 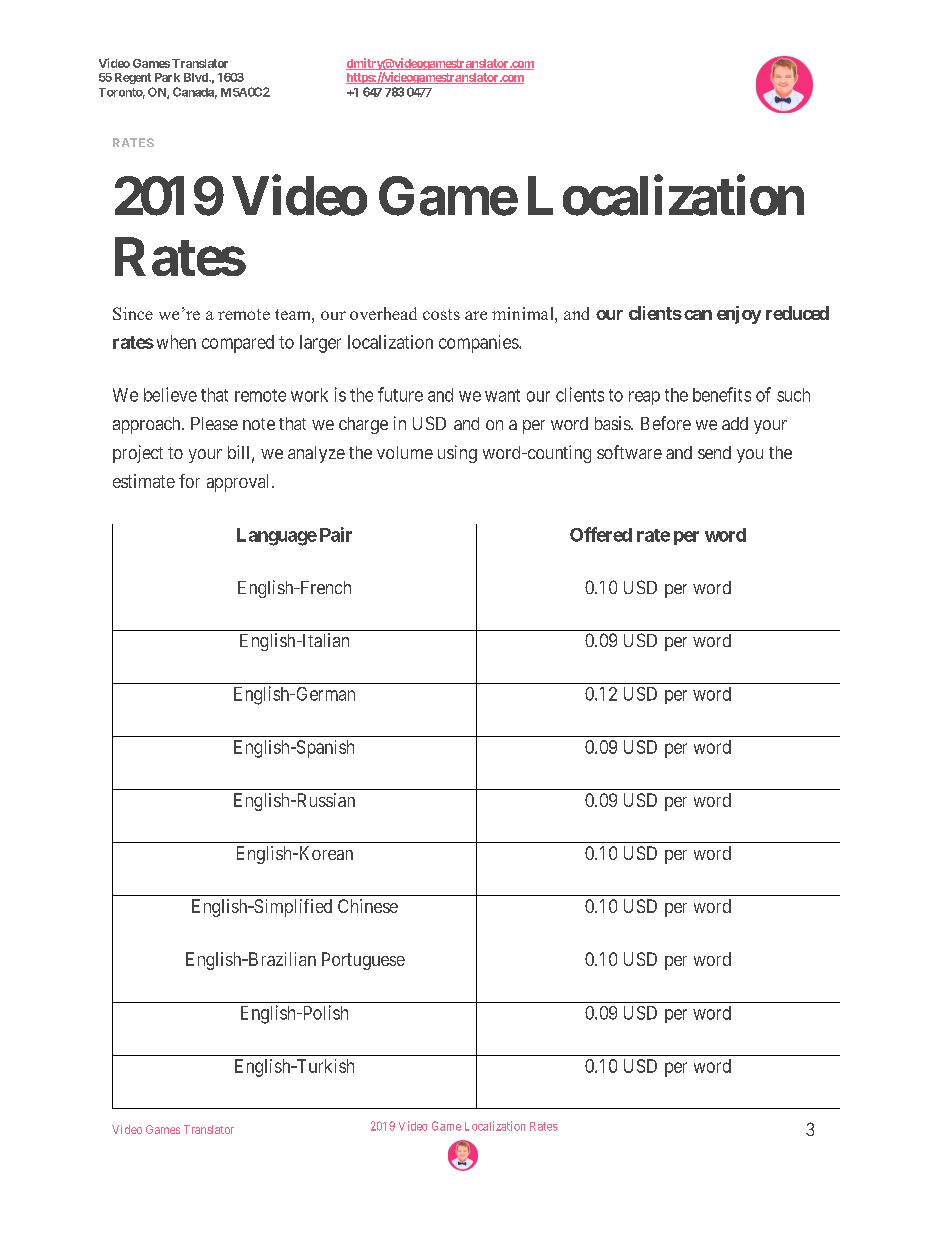 I want to click on Chinese, so click(x=368, y=906).
